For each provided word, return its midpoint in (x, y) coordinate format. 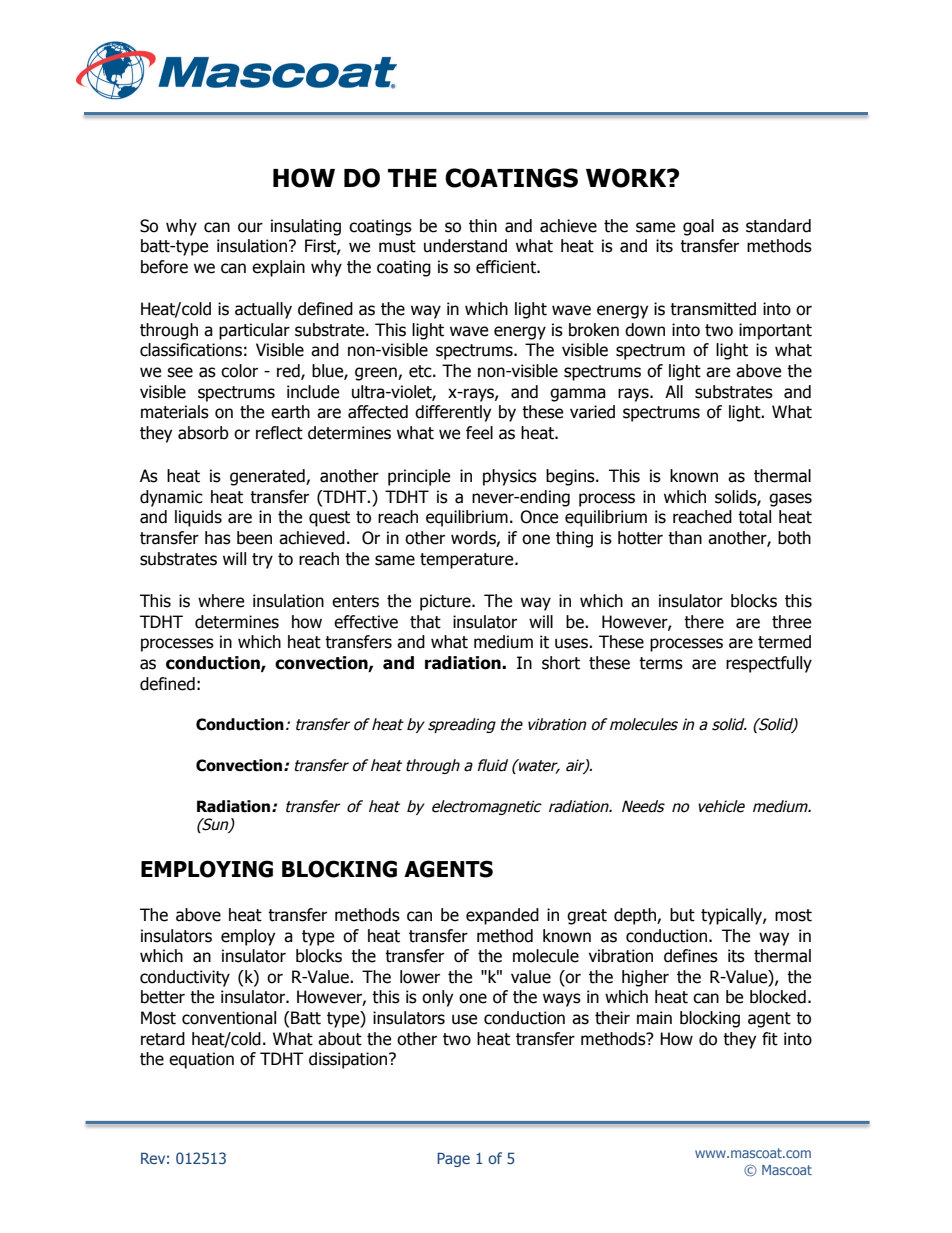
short (561, 663)
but (682, 915)
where (221, 601)
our (250, 227)
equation (201, 1060)
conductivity (185, 978)
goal (698, 227)
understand (465, 246)
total (754, 517)
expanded (502, 916)
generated (268, 477)
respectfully (769, 664)
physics (510, 477)
